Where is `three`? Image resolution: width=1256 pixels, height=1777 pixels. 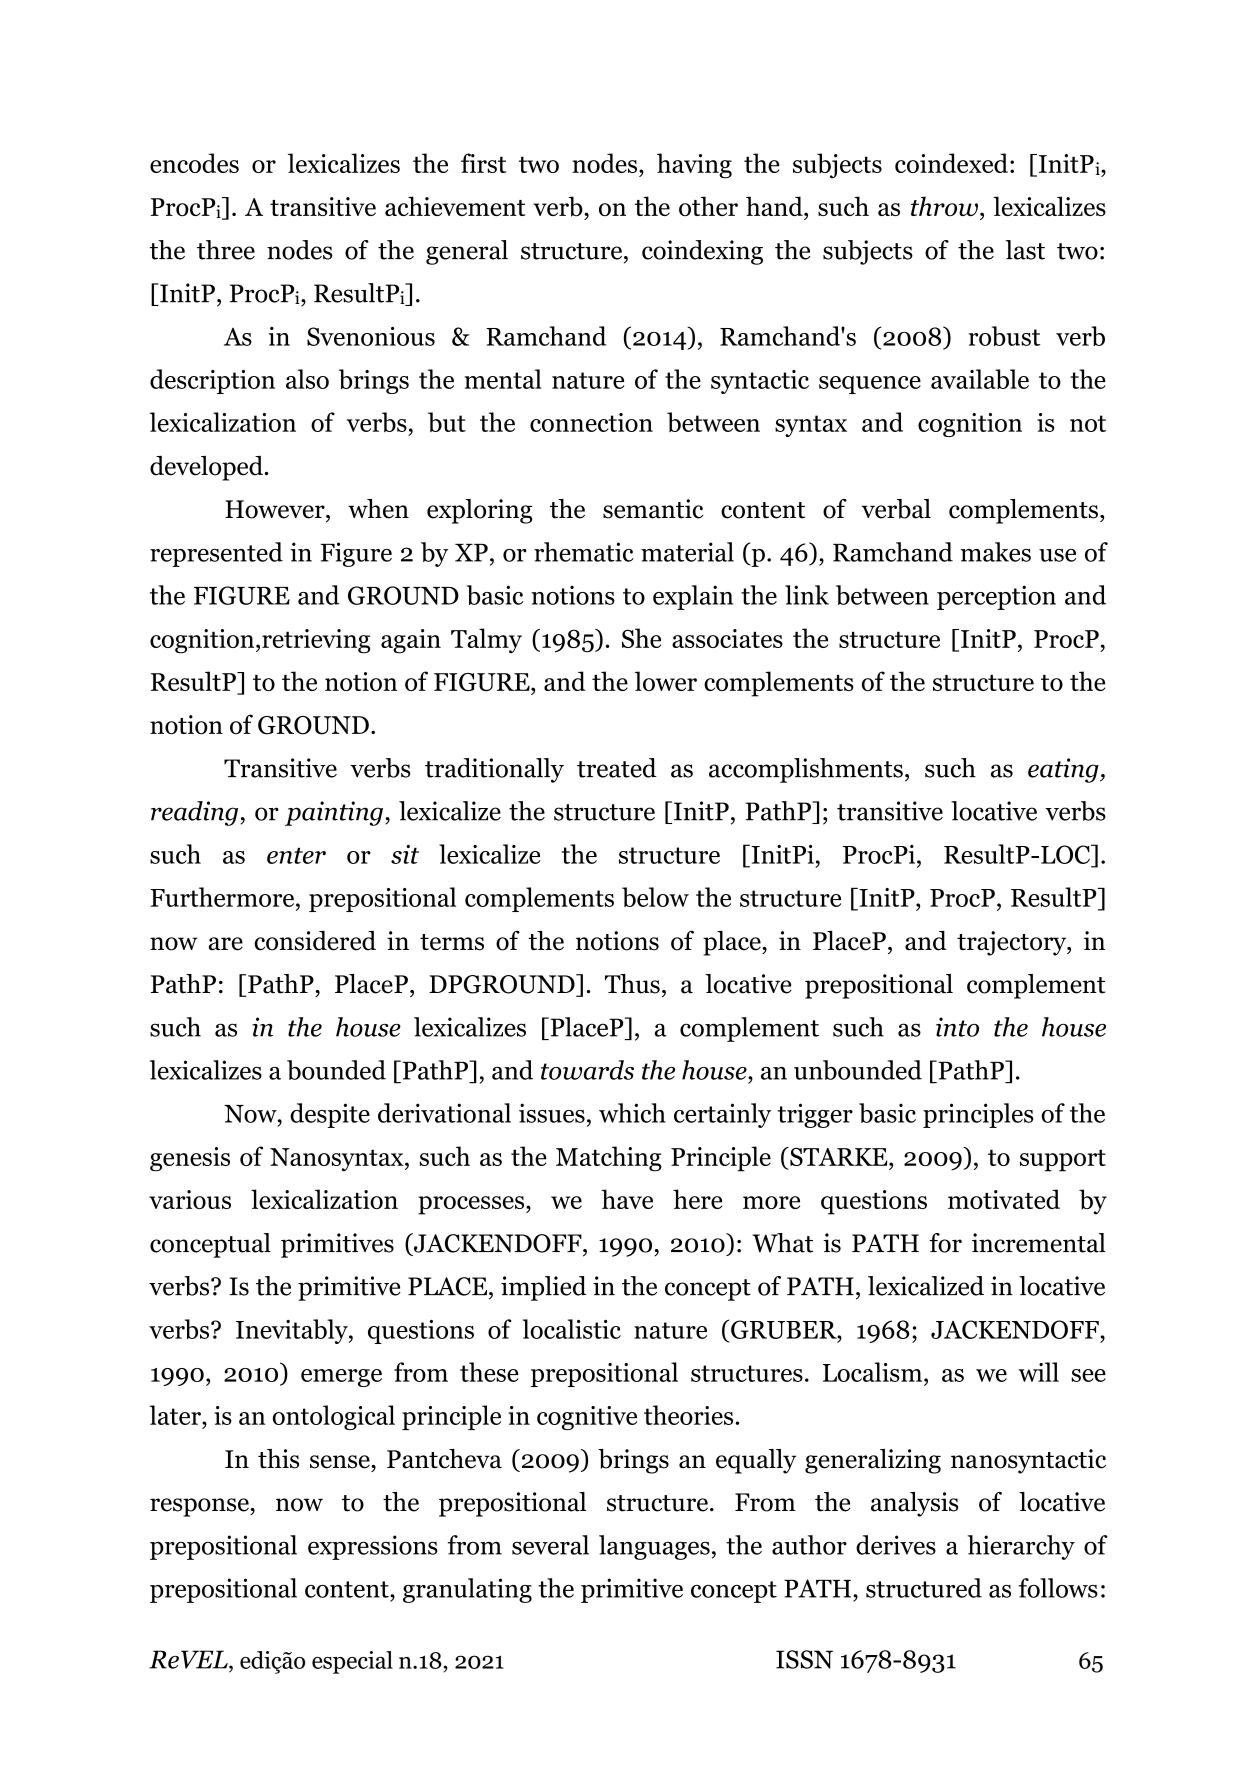 three is located at coordinates (226, 250).
